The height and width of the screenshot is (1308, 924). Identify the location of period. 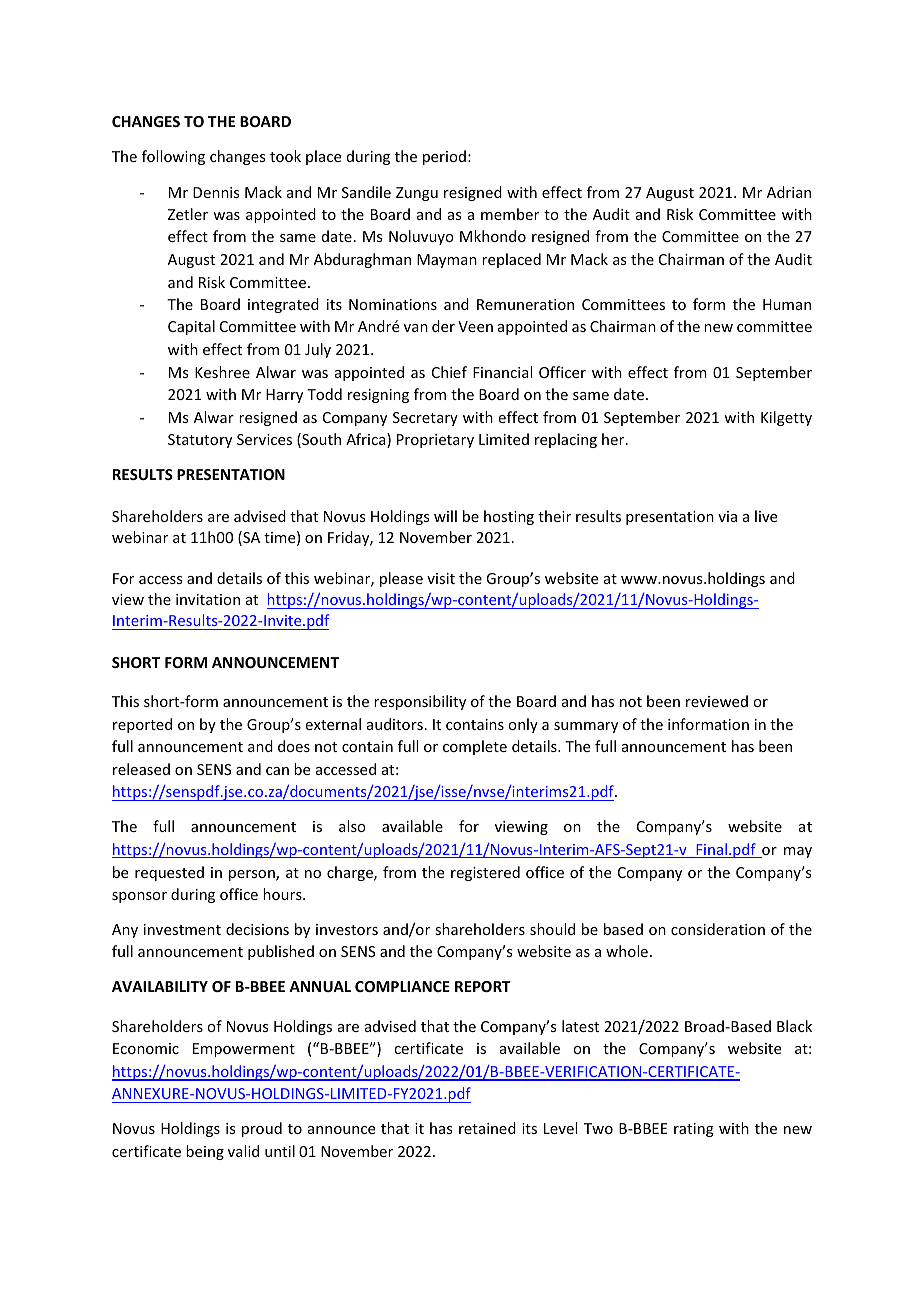
(444, 157).
